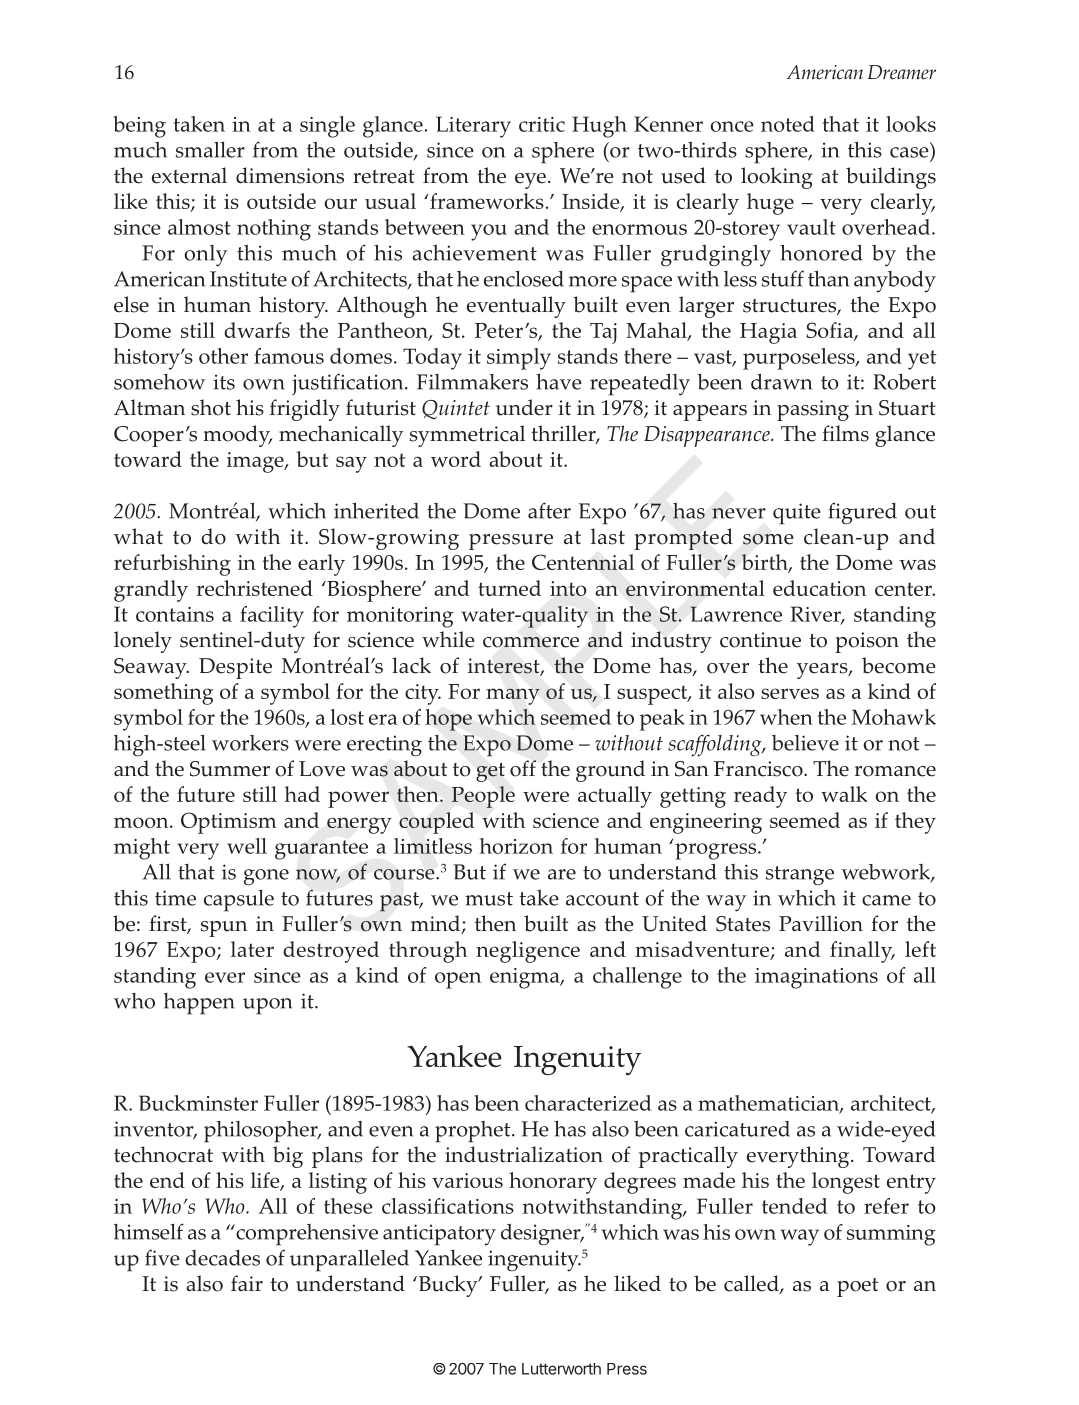 The height and width of the screenshot is (1405, 1079). Describe the element at coordinates (509, 588) in the screenshot. I see `turned` at that location.
